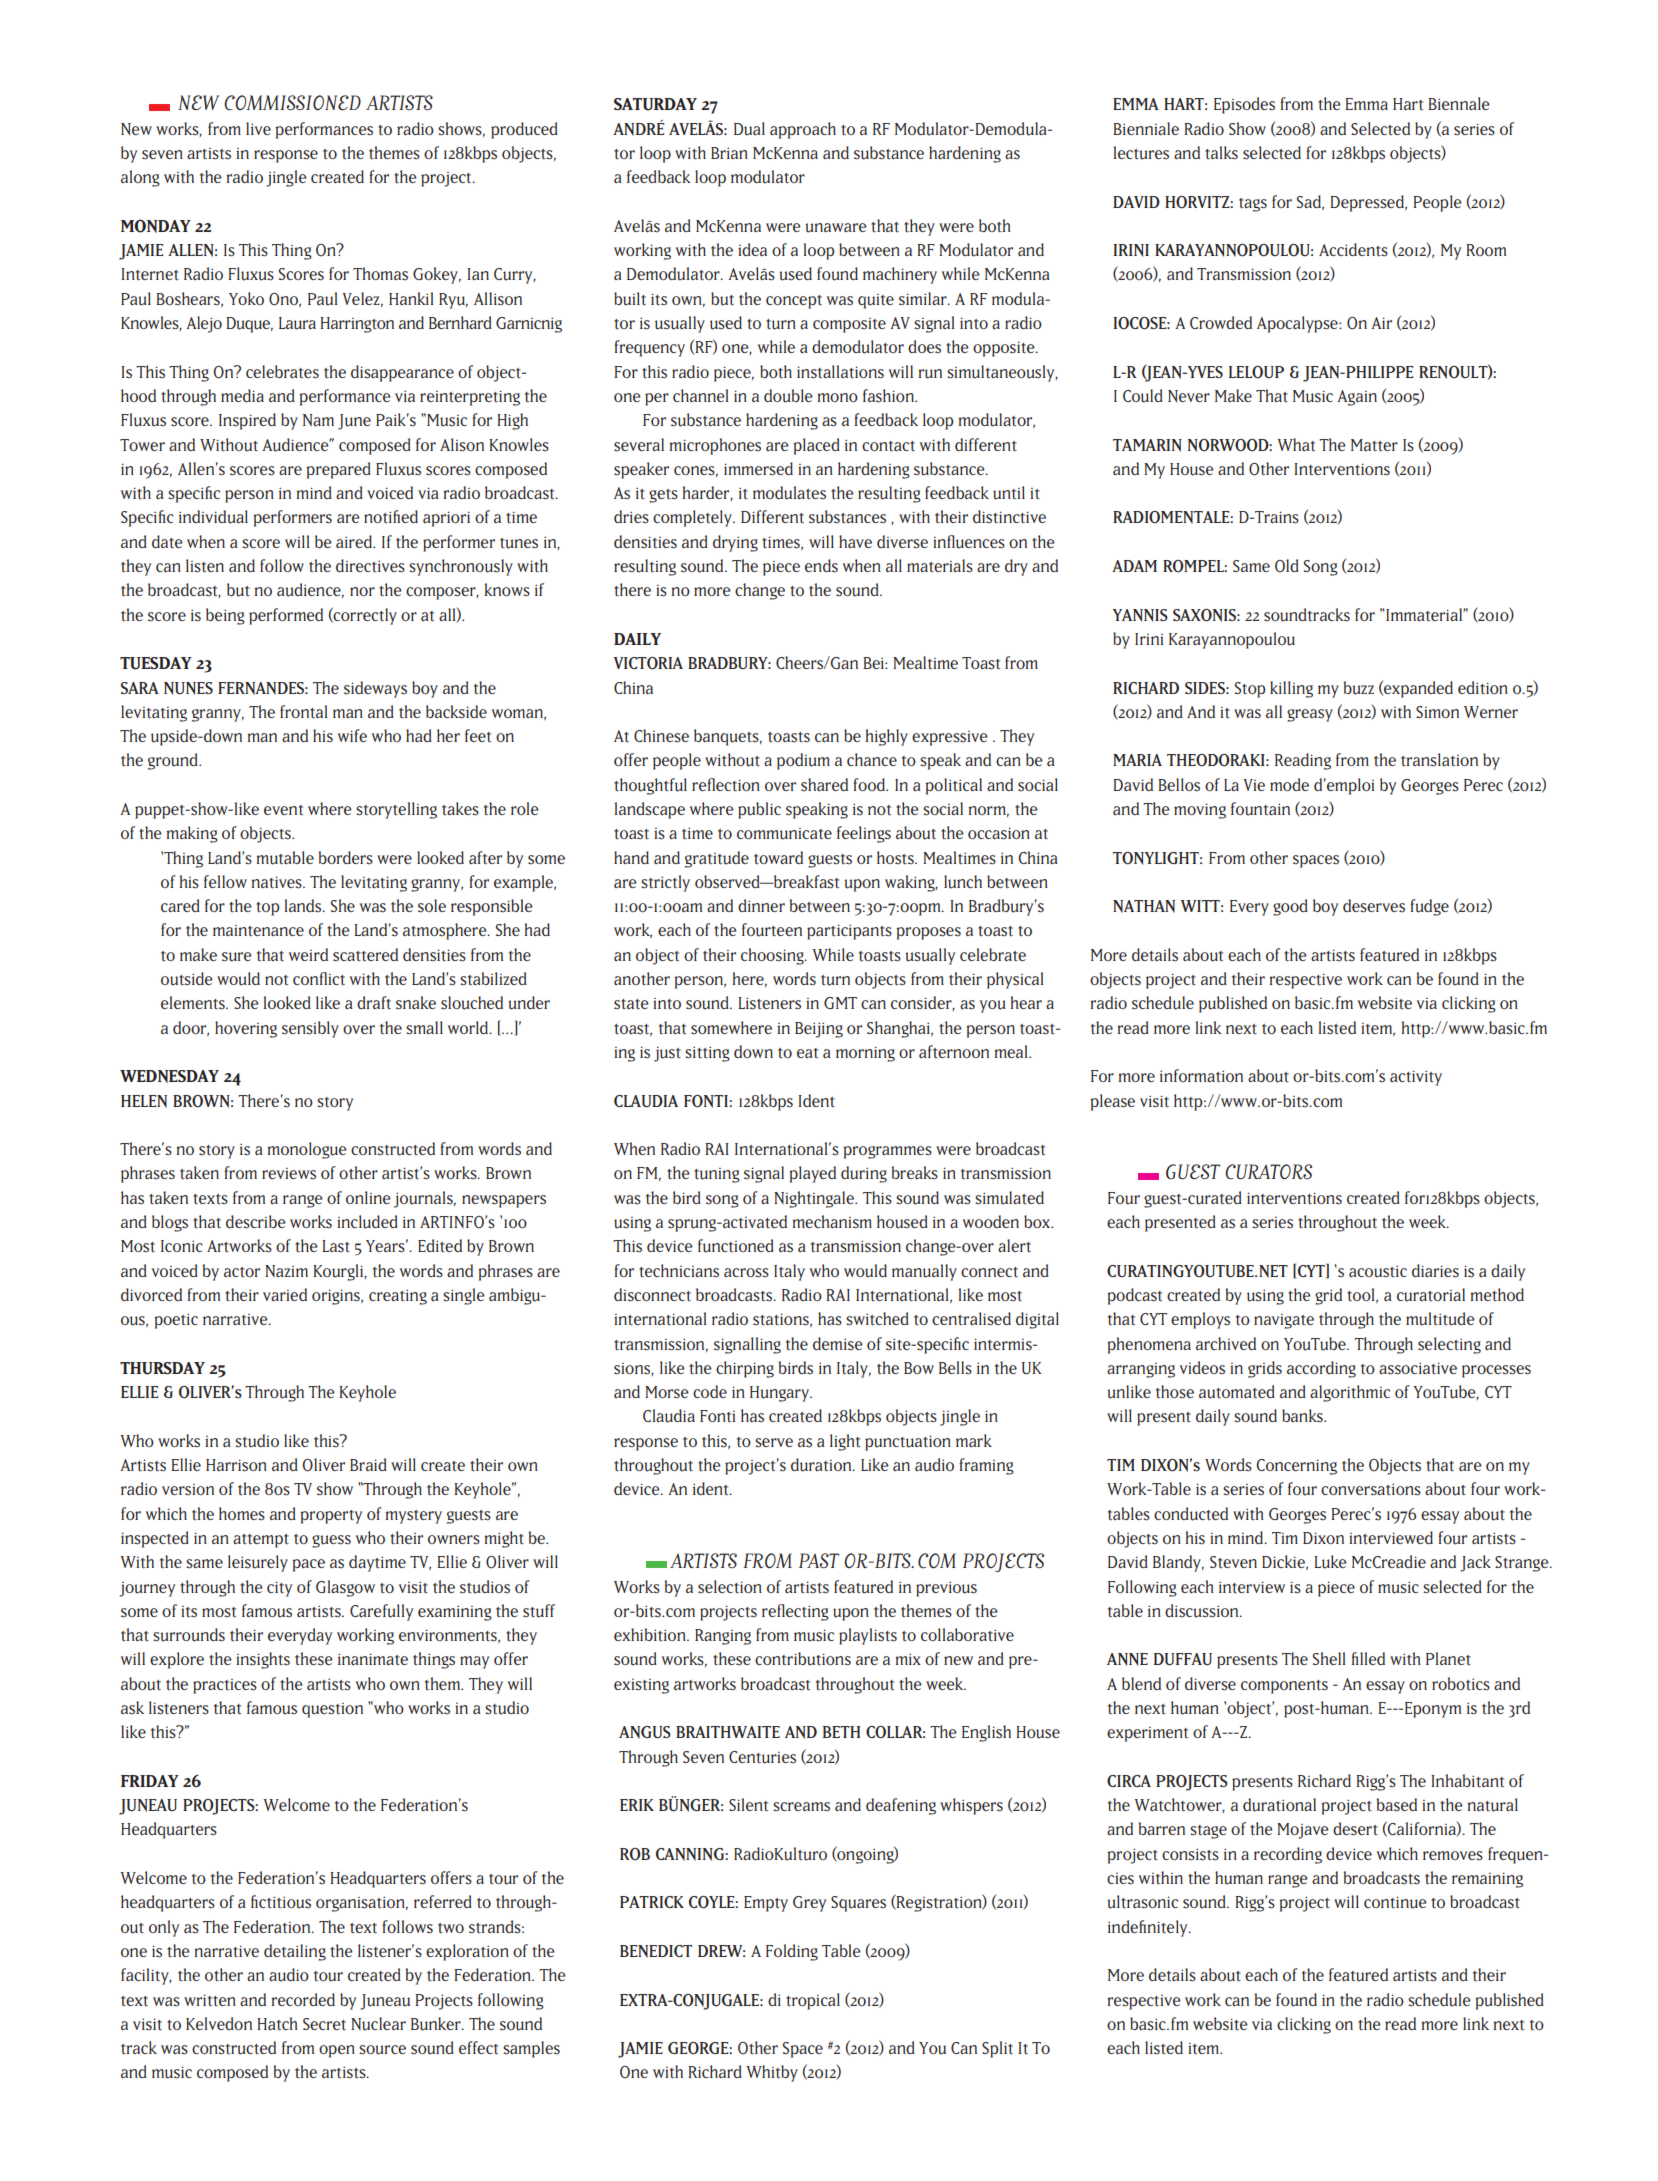 The image size is (1658, 2181). I want to click on recorded, so click(303, 1999).
